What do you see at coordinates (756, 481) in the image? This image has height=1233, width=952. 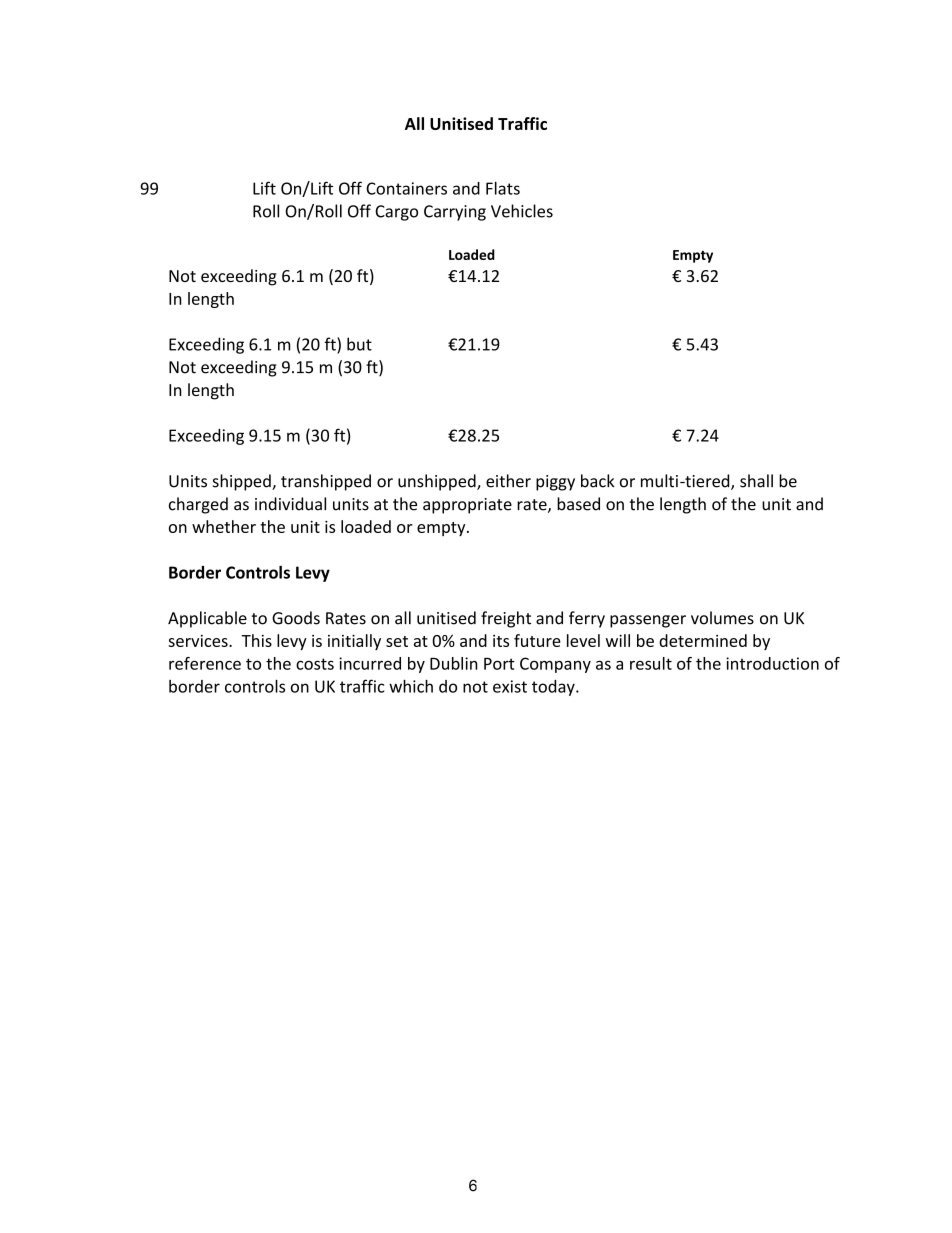 I see `shall` at bounding box center [756, 481].
